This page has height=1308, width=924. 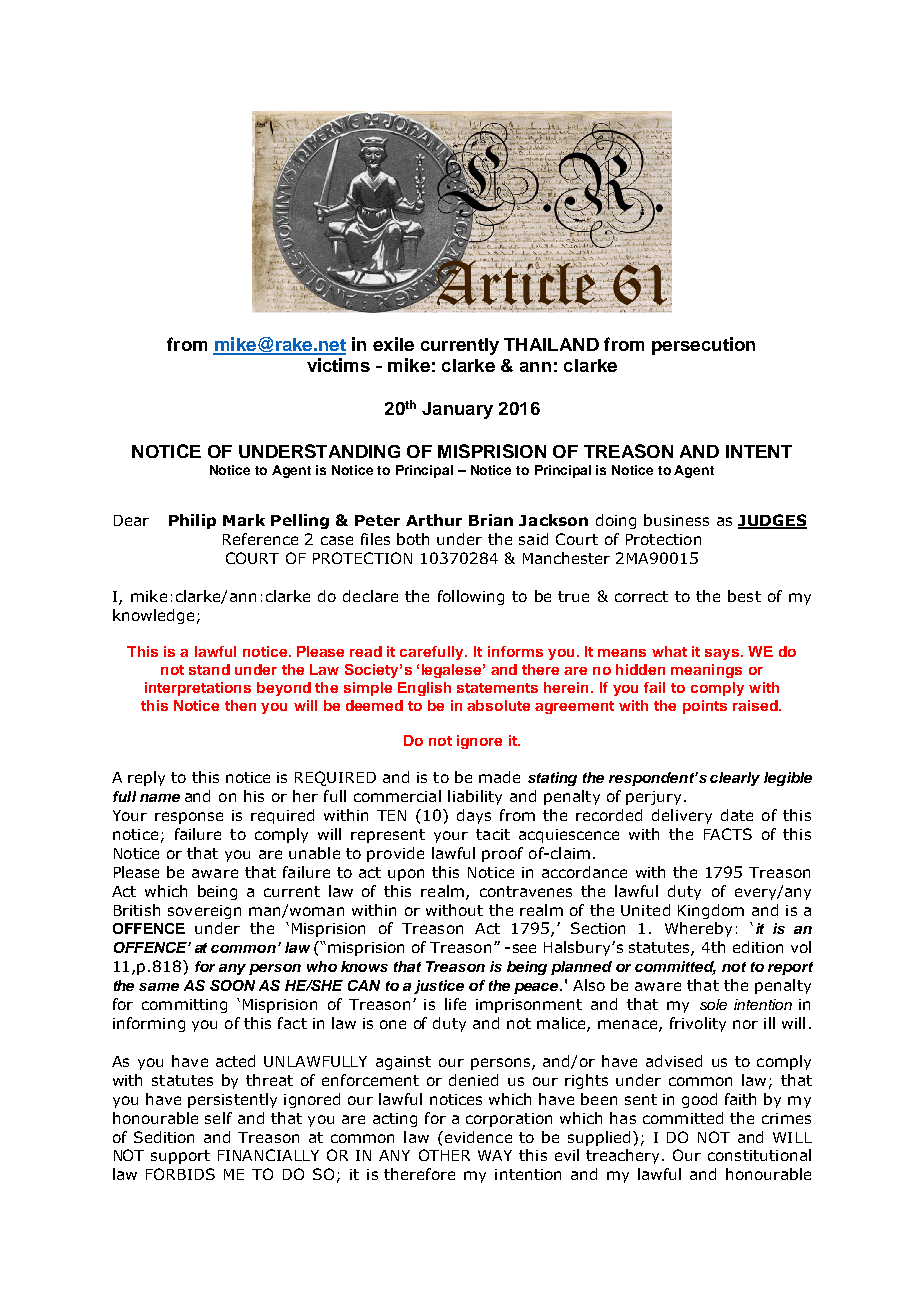 I want to click on victims, so click(x=338, y=365).
